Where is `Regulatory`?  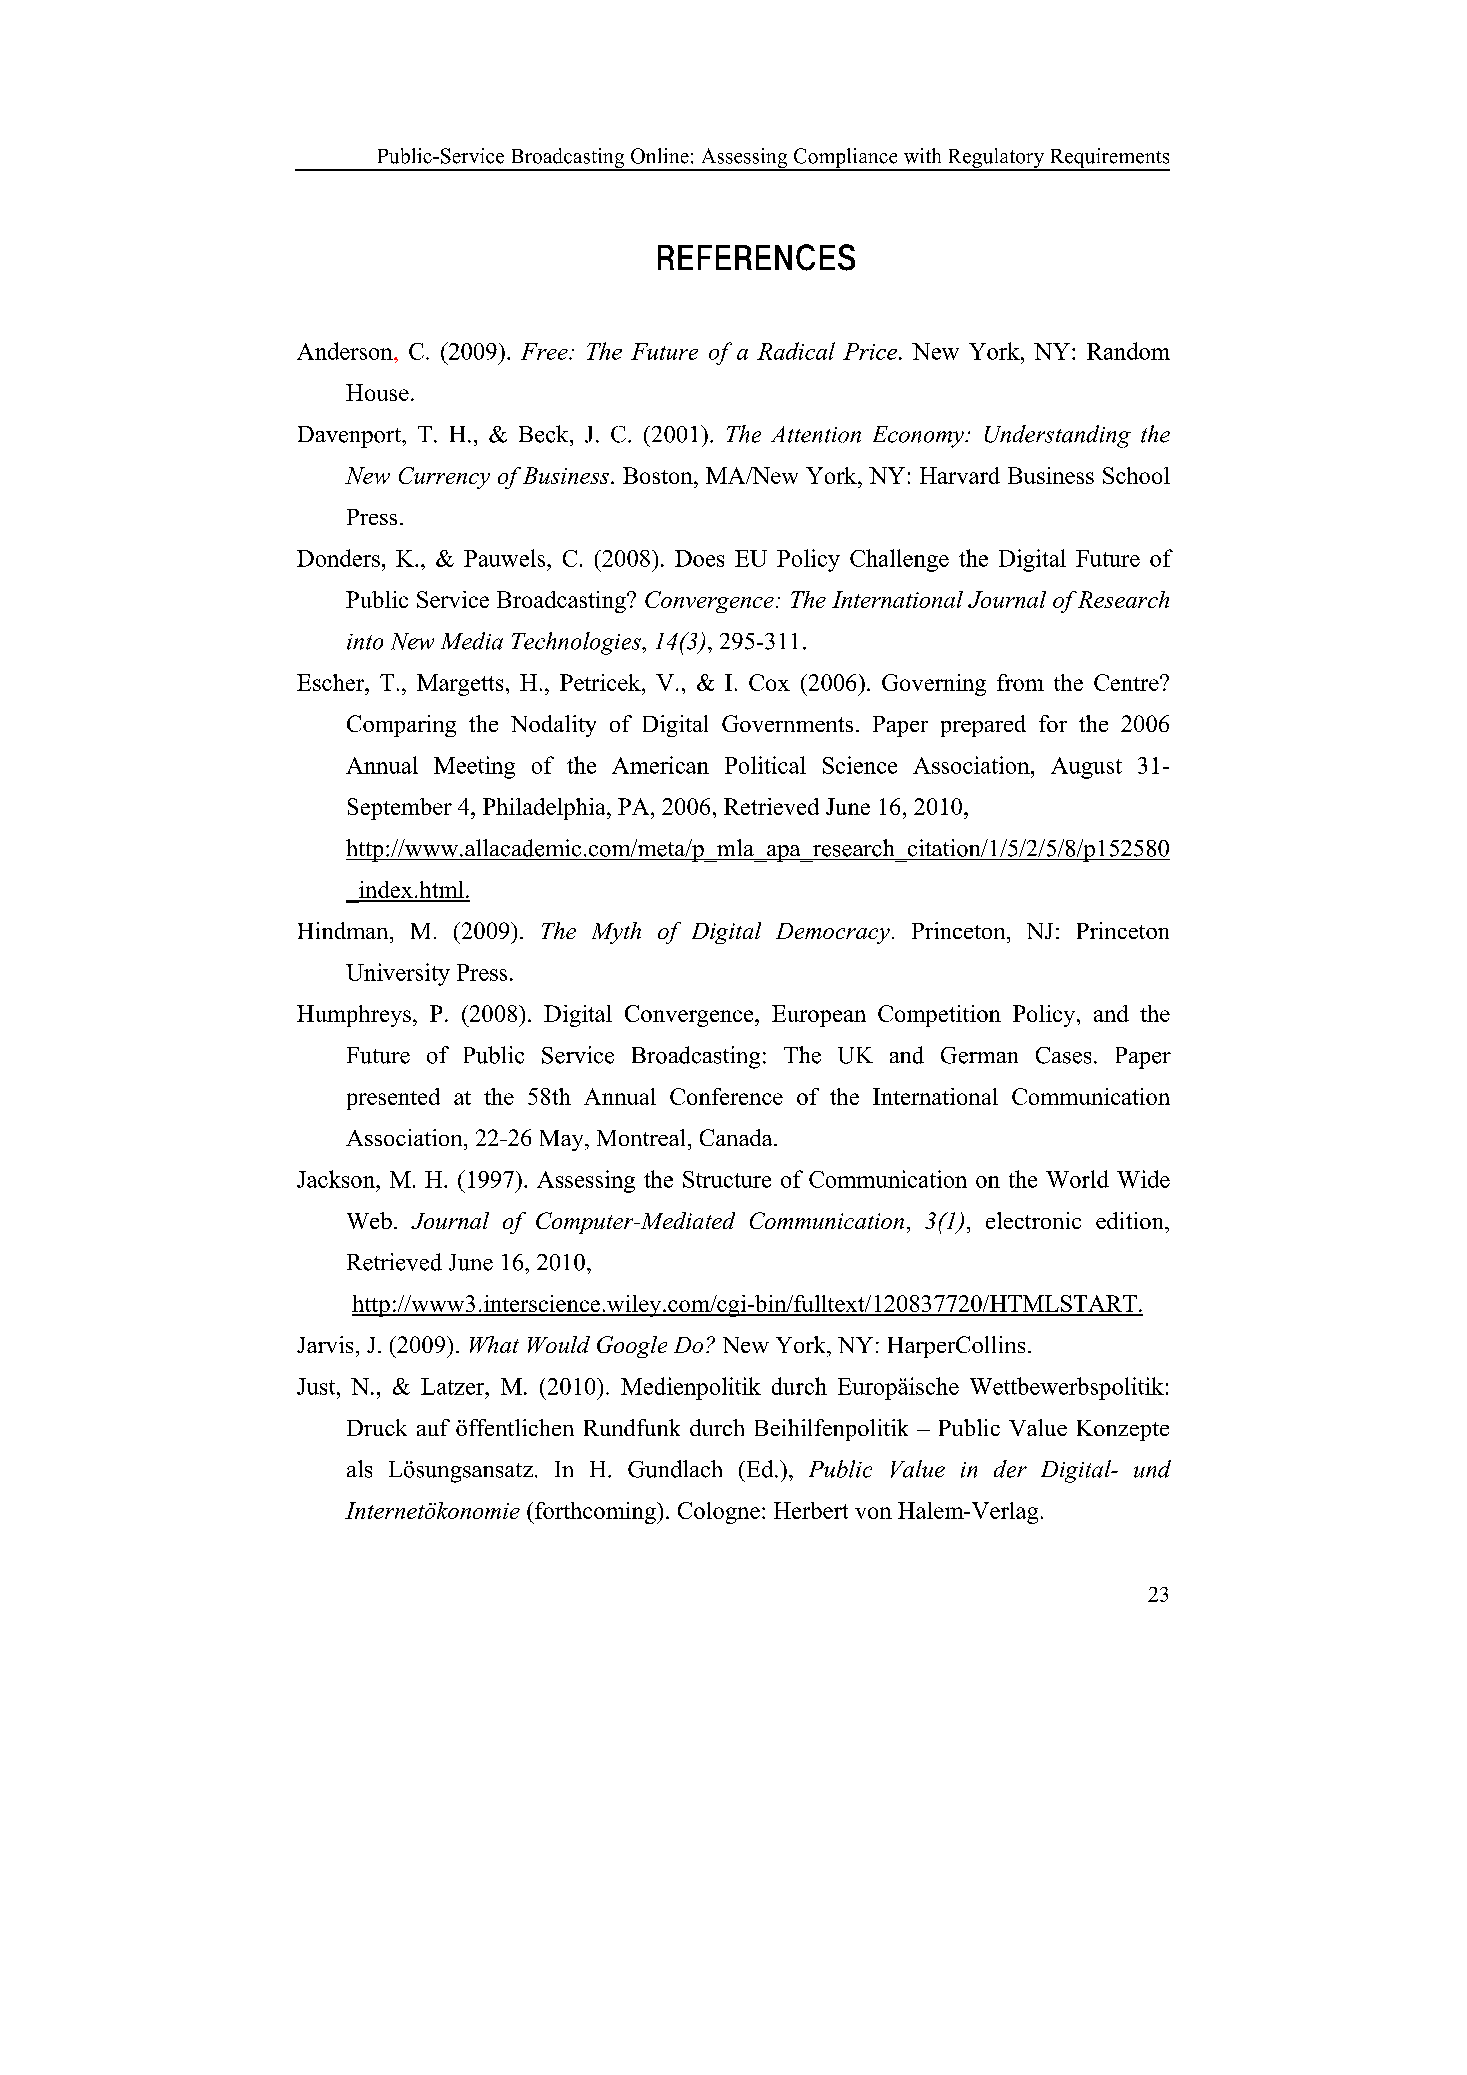 Regulatory is located at coordinates (995, 159).
